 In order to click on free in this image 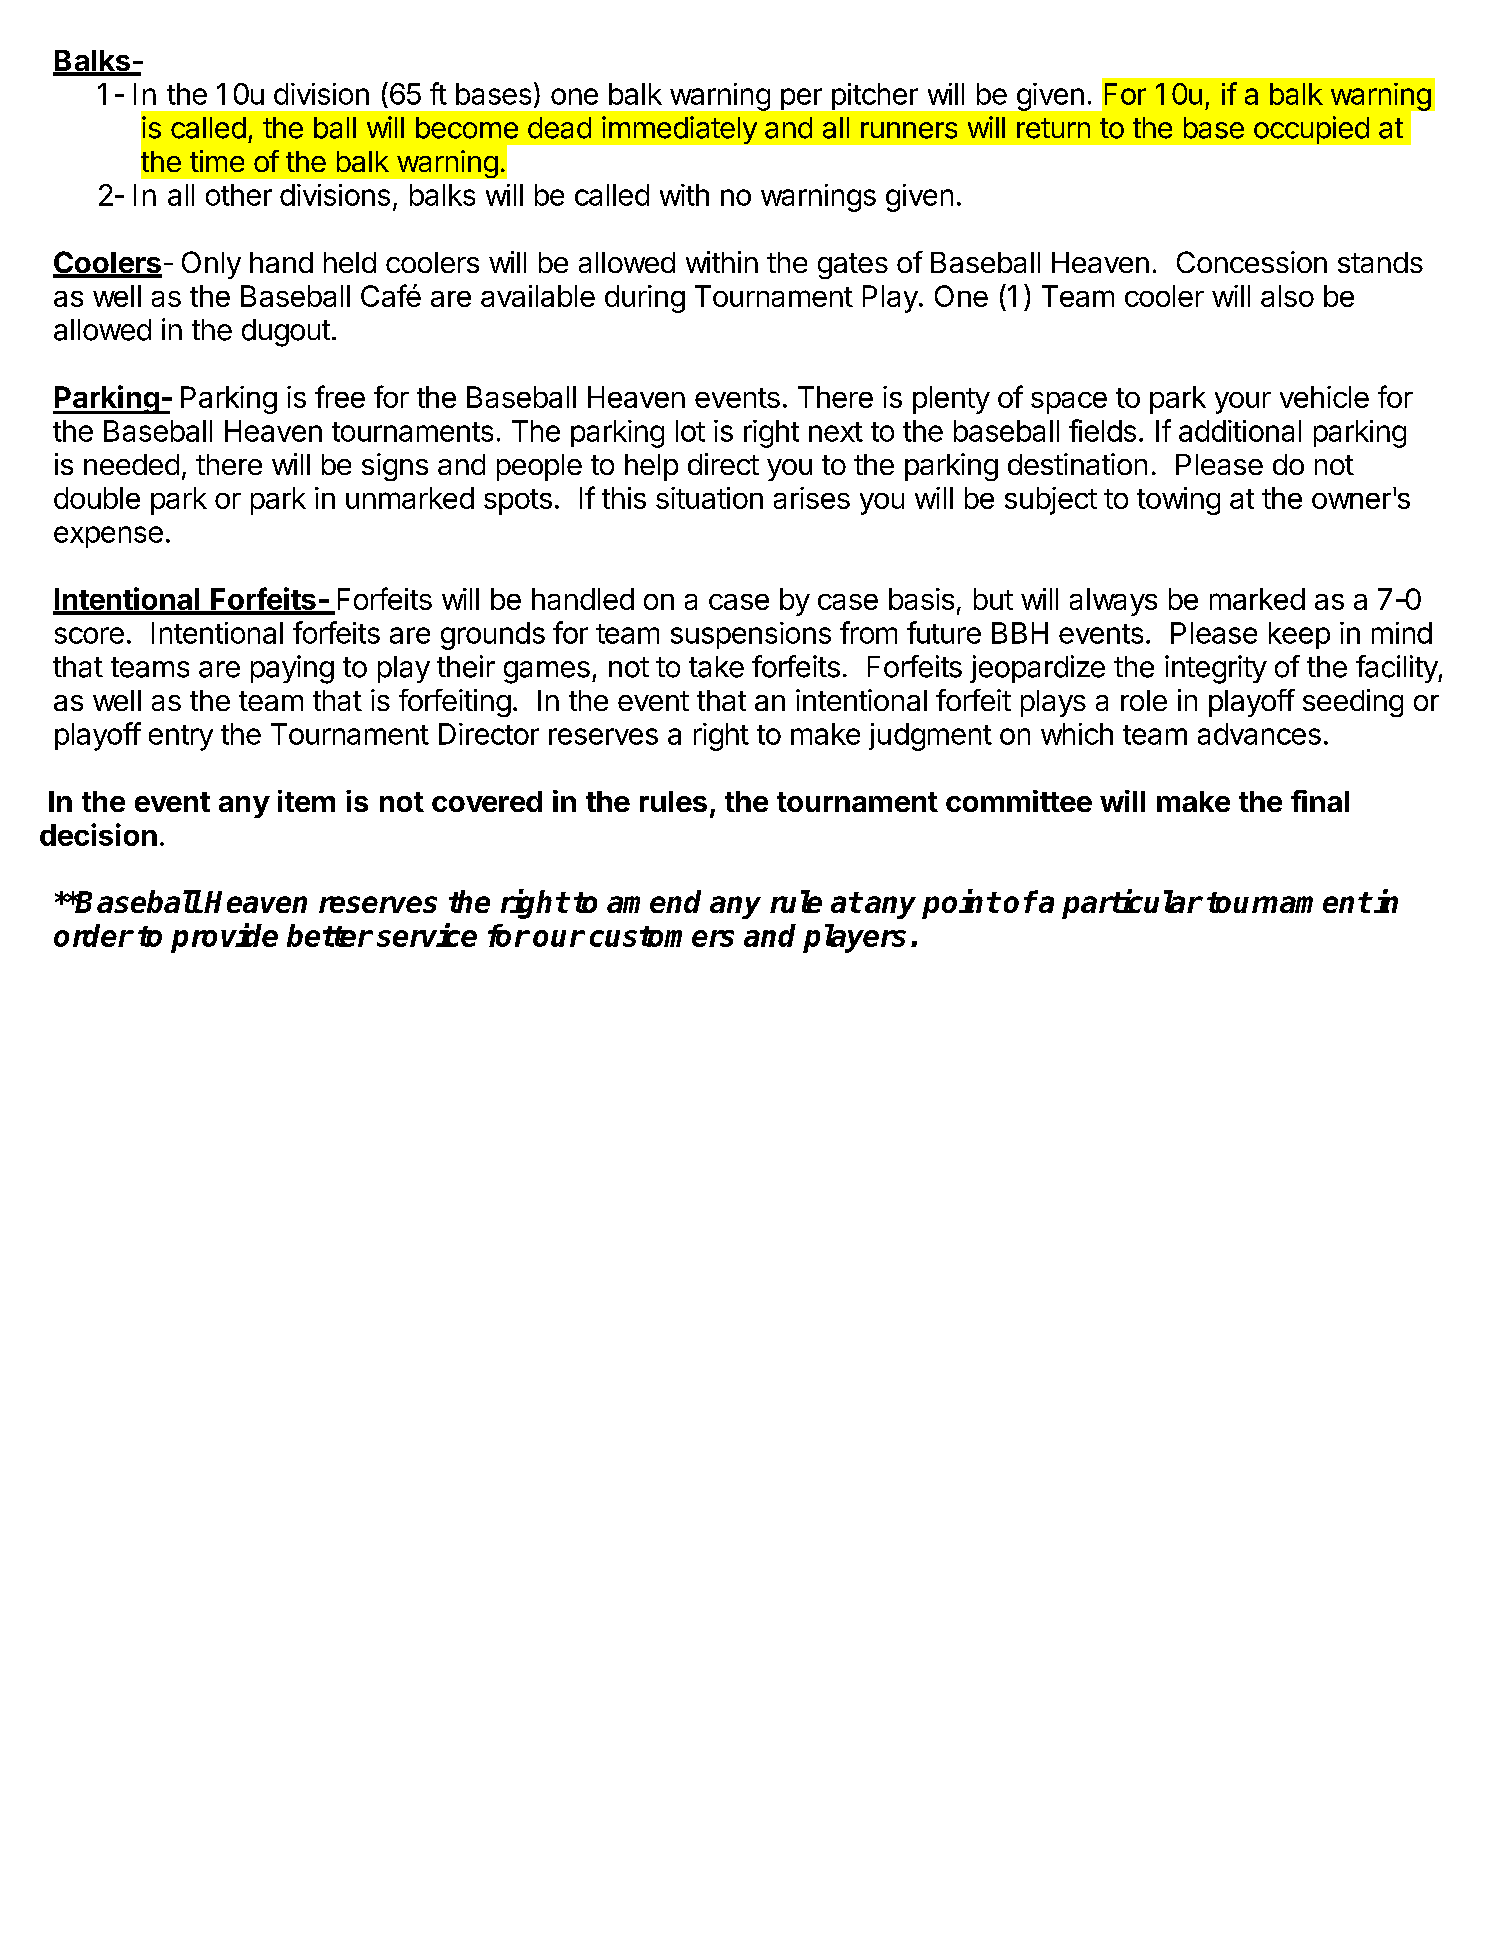, I will do `click(340, 396)`.
